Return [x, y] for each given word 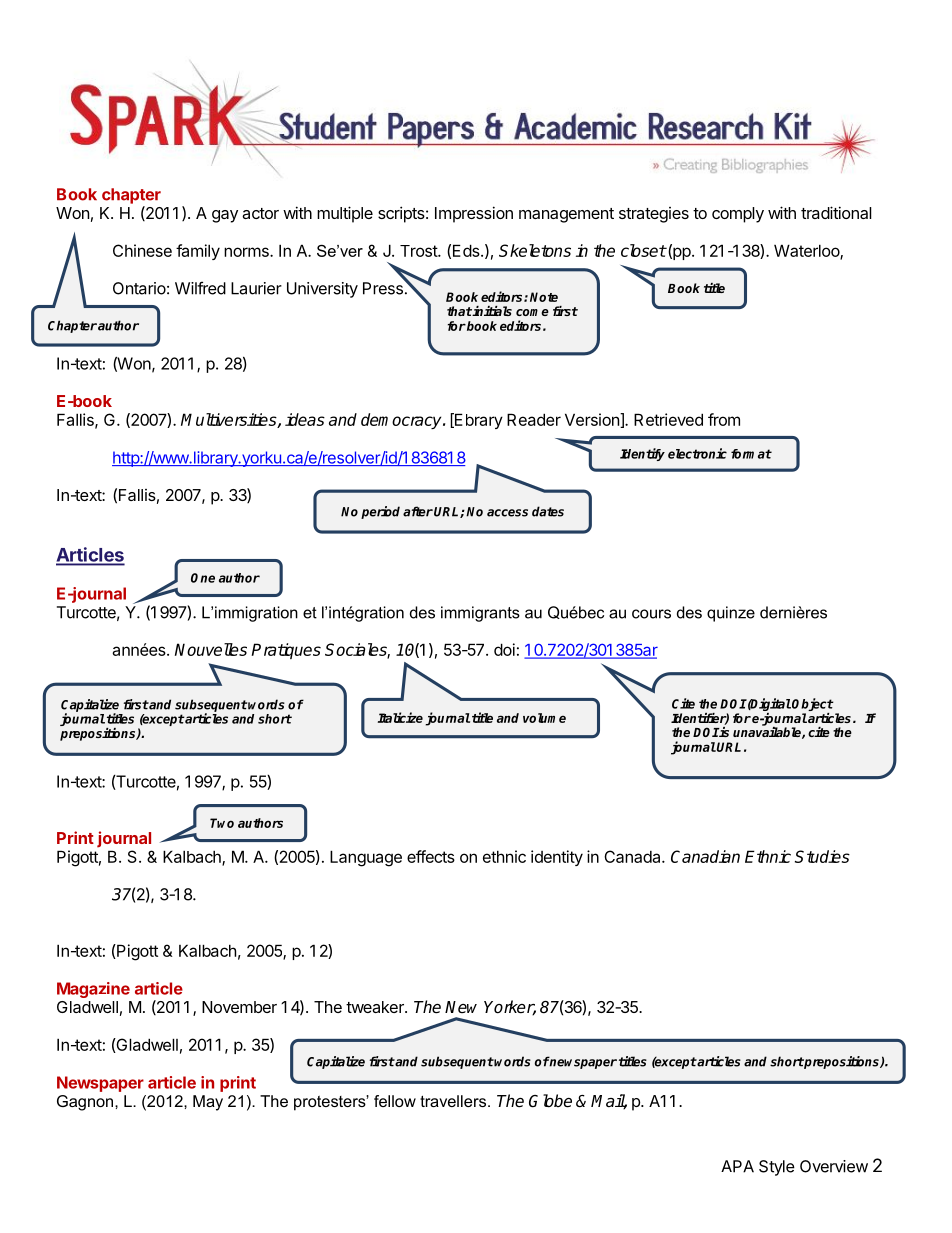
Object [813, 706]
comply [738, 215]
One [203, 578]
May [208, 1103]
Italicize [400, 717]
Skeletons [535, 250]
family [198, 252]
